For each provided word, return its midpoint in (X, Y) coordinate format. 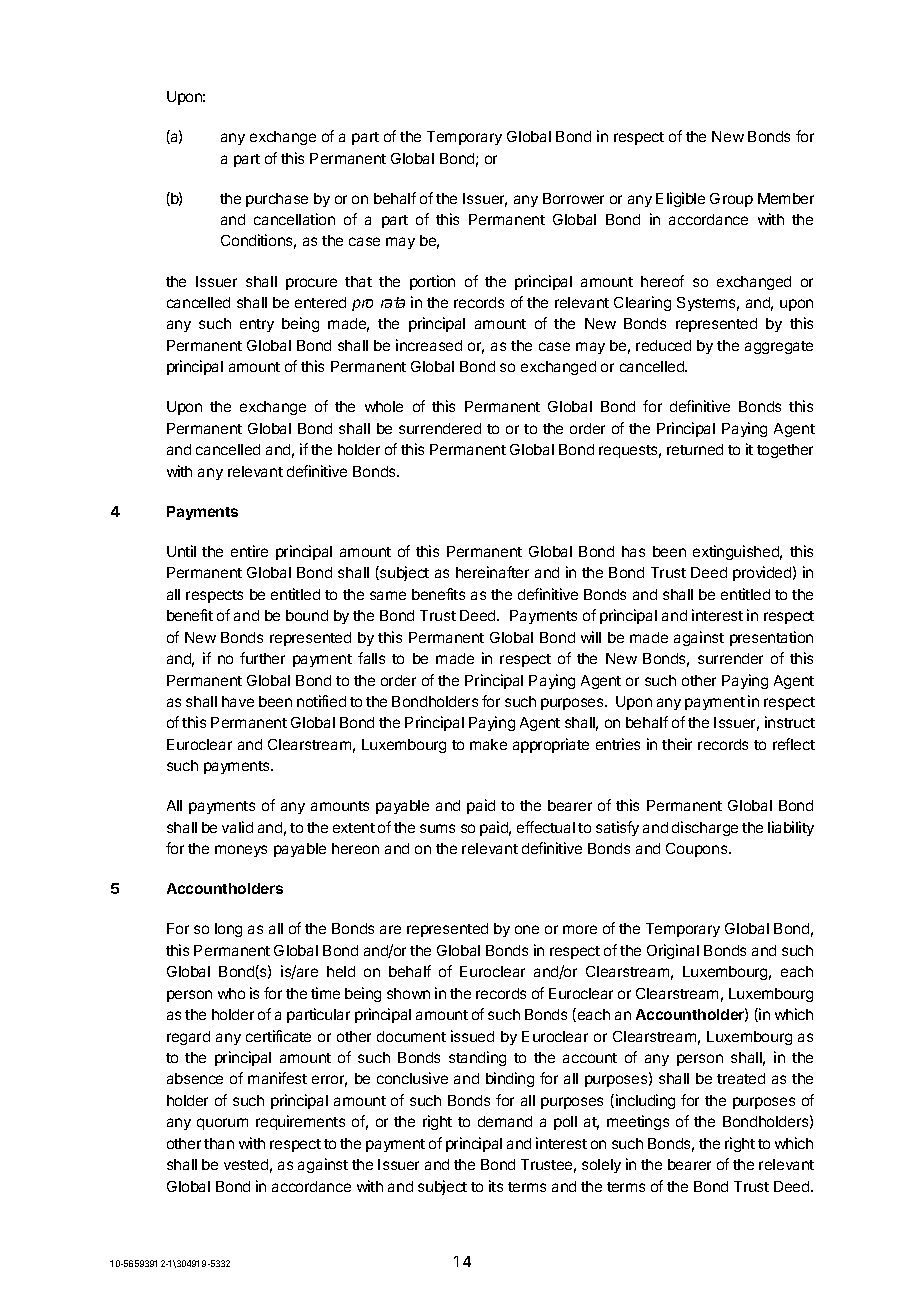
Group (731, 200)
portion (432, 282)
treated (741, 1078)
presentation (771, 638)
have (238, 701)
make (488, 744)
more (580, 929)
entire (249, 551)
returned (695, 449)
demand (505, 1121)
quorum (222, 1124)
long (228, 930)
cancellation (294, 219)
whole (384, 406)
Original (673, 951)
